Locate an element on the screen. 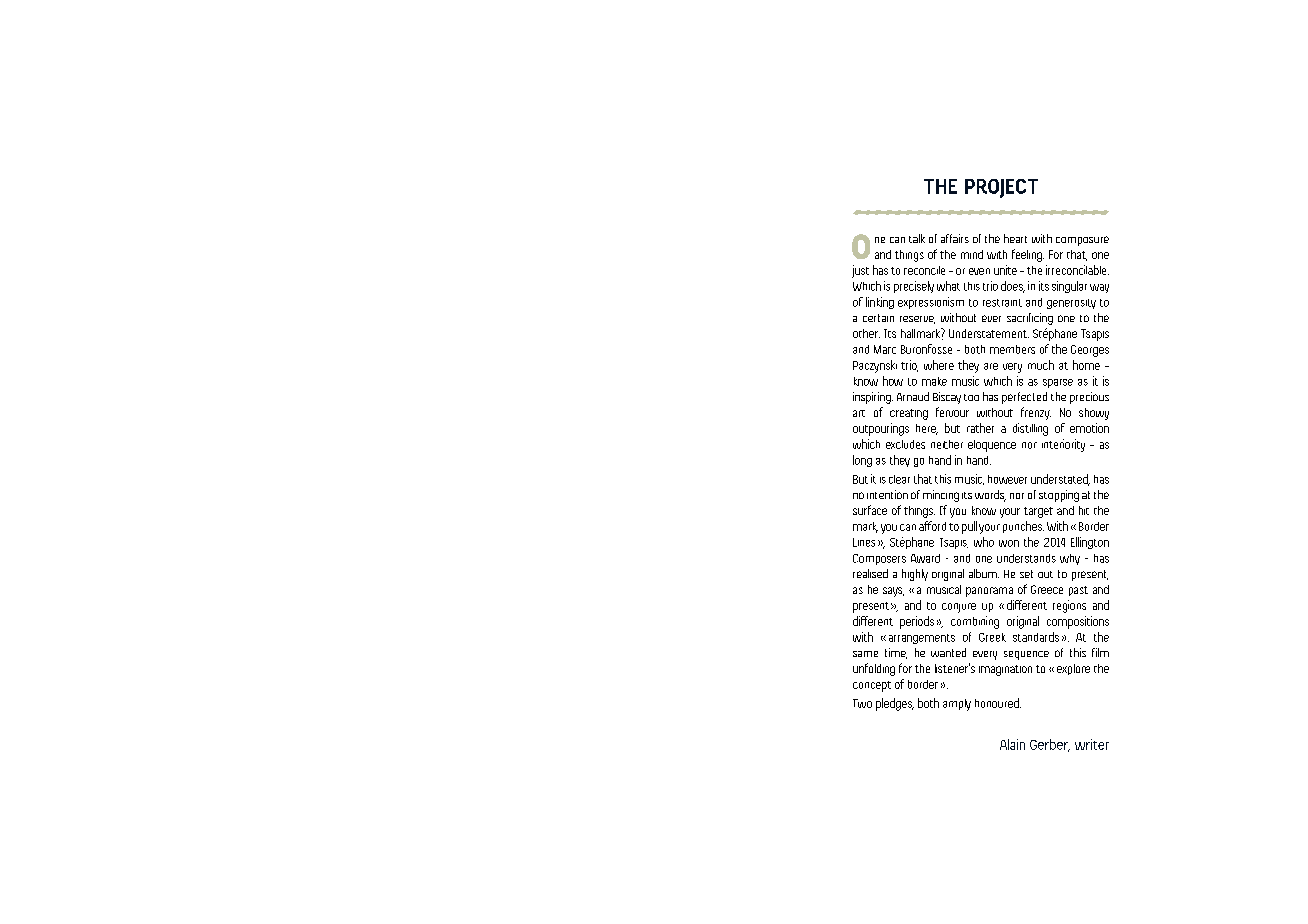  honoured is located at coordinates (998, 703).
